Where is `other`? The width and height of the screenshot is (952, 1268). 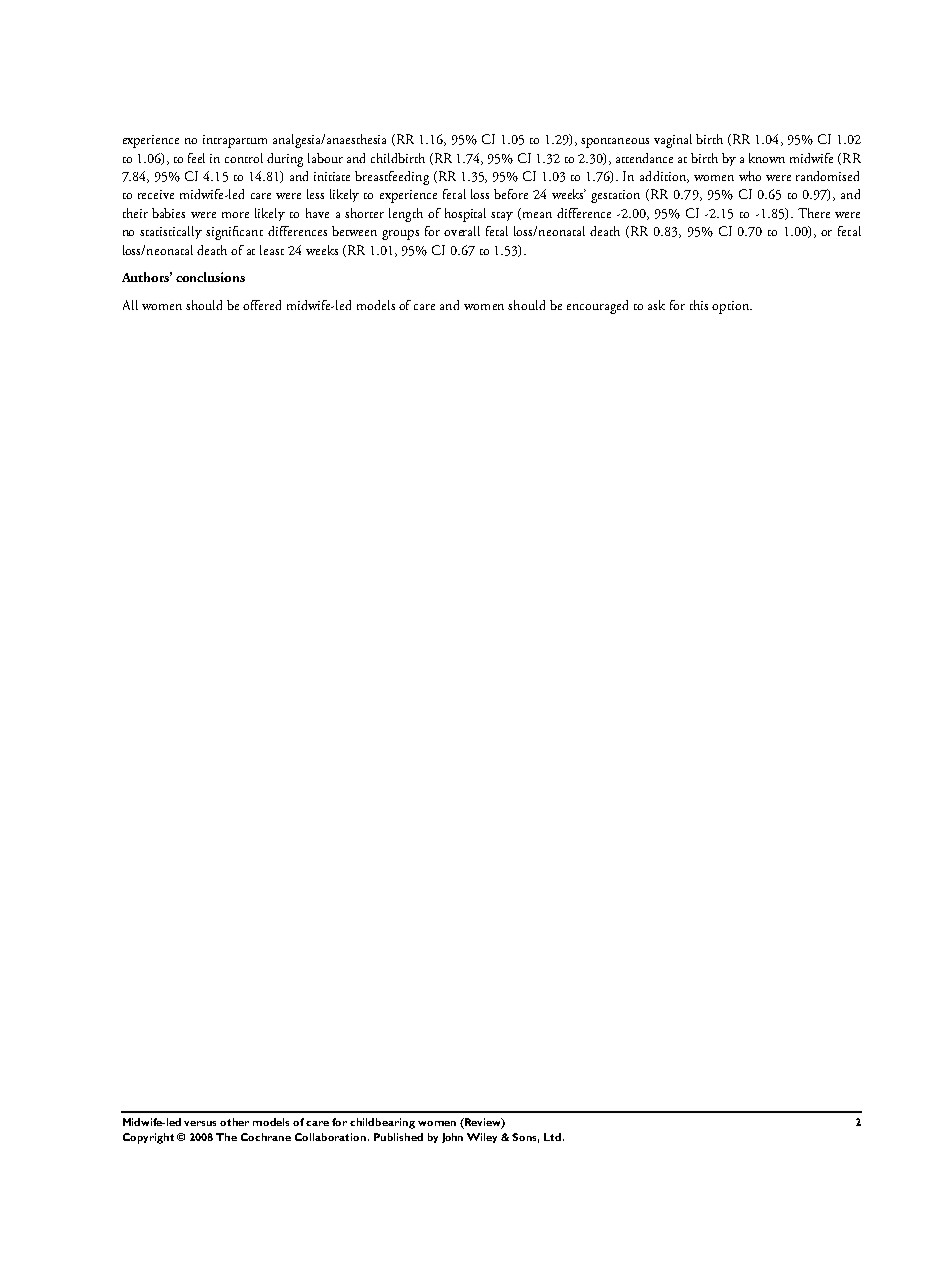 other is located at coordinates (234, 1122).
